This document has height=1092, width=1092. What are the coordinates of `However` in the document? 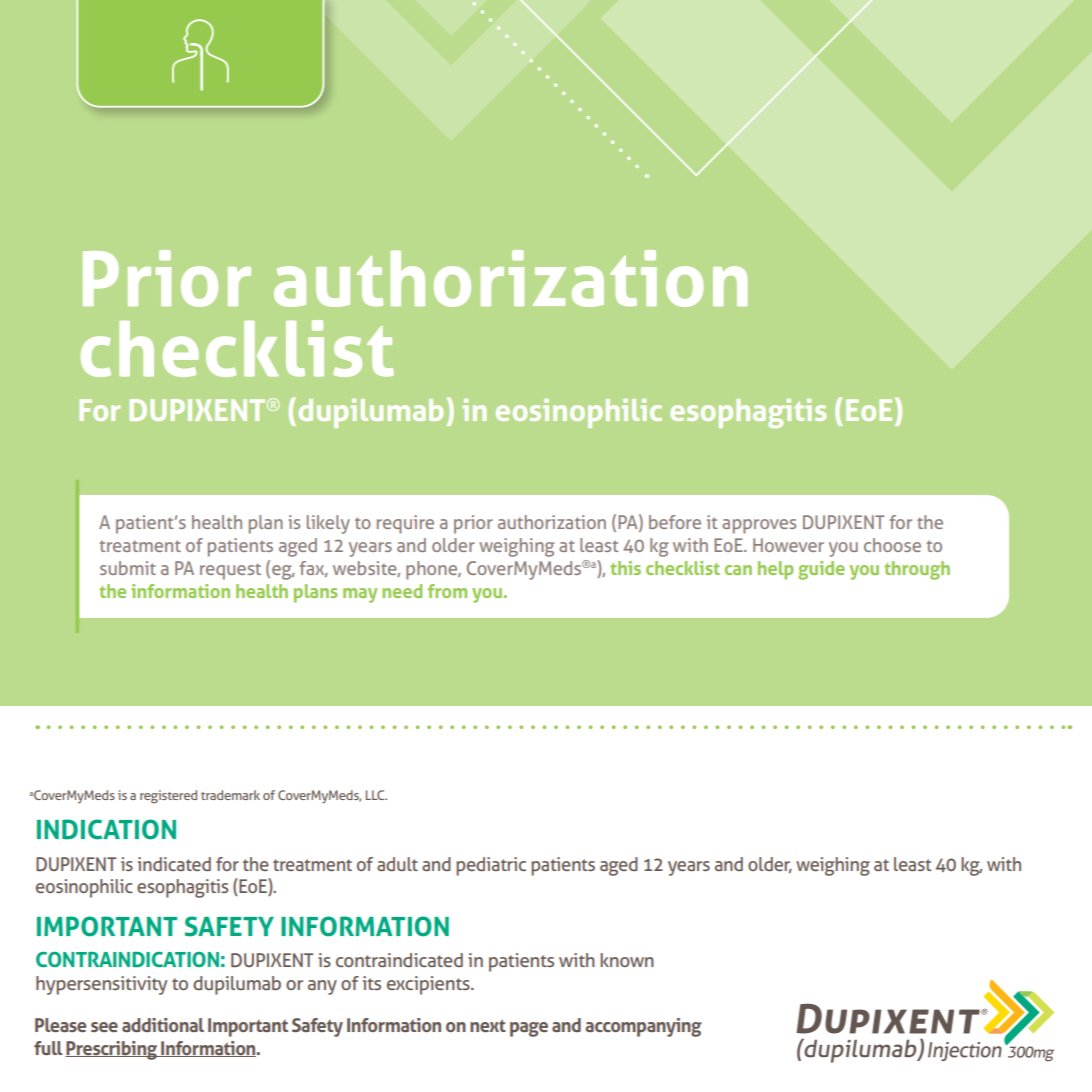 It's located at (788, 545).
